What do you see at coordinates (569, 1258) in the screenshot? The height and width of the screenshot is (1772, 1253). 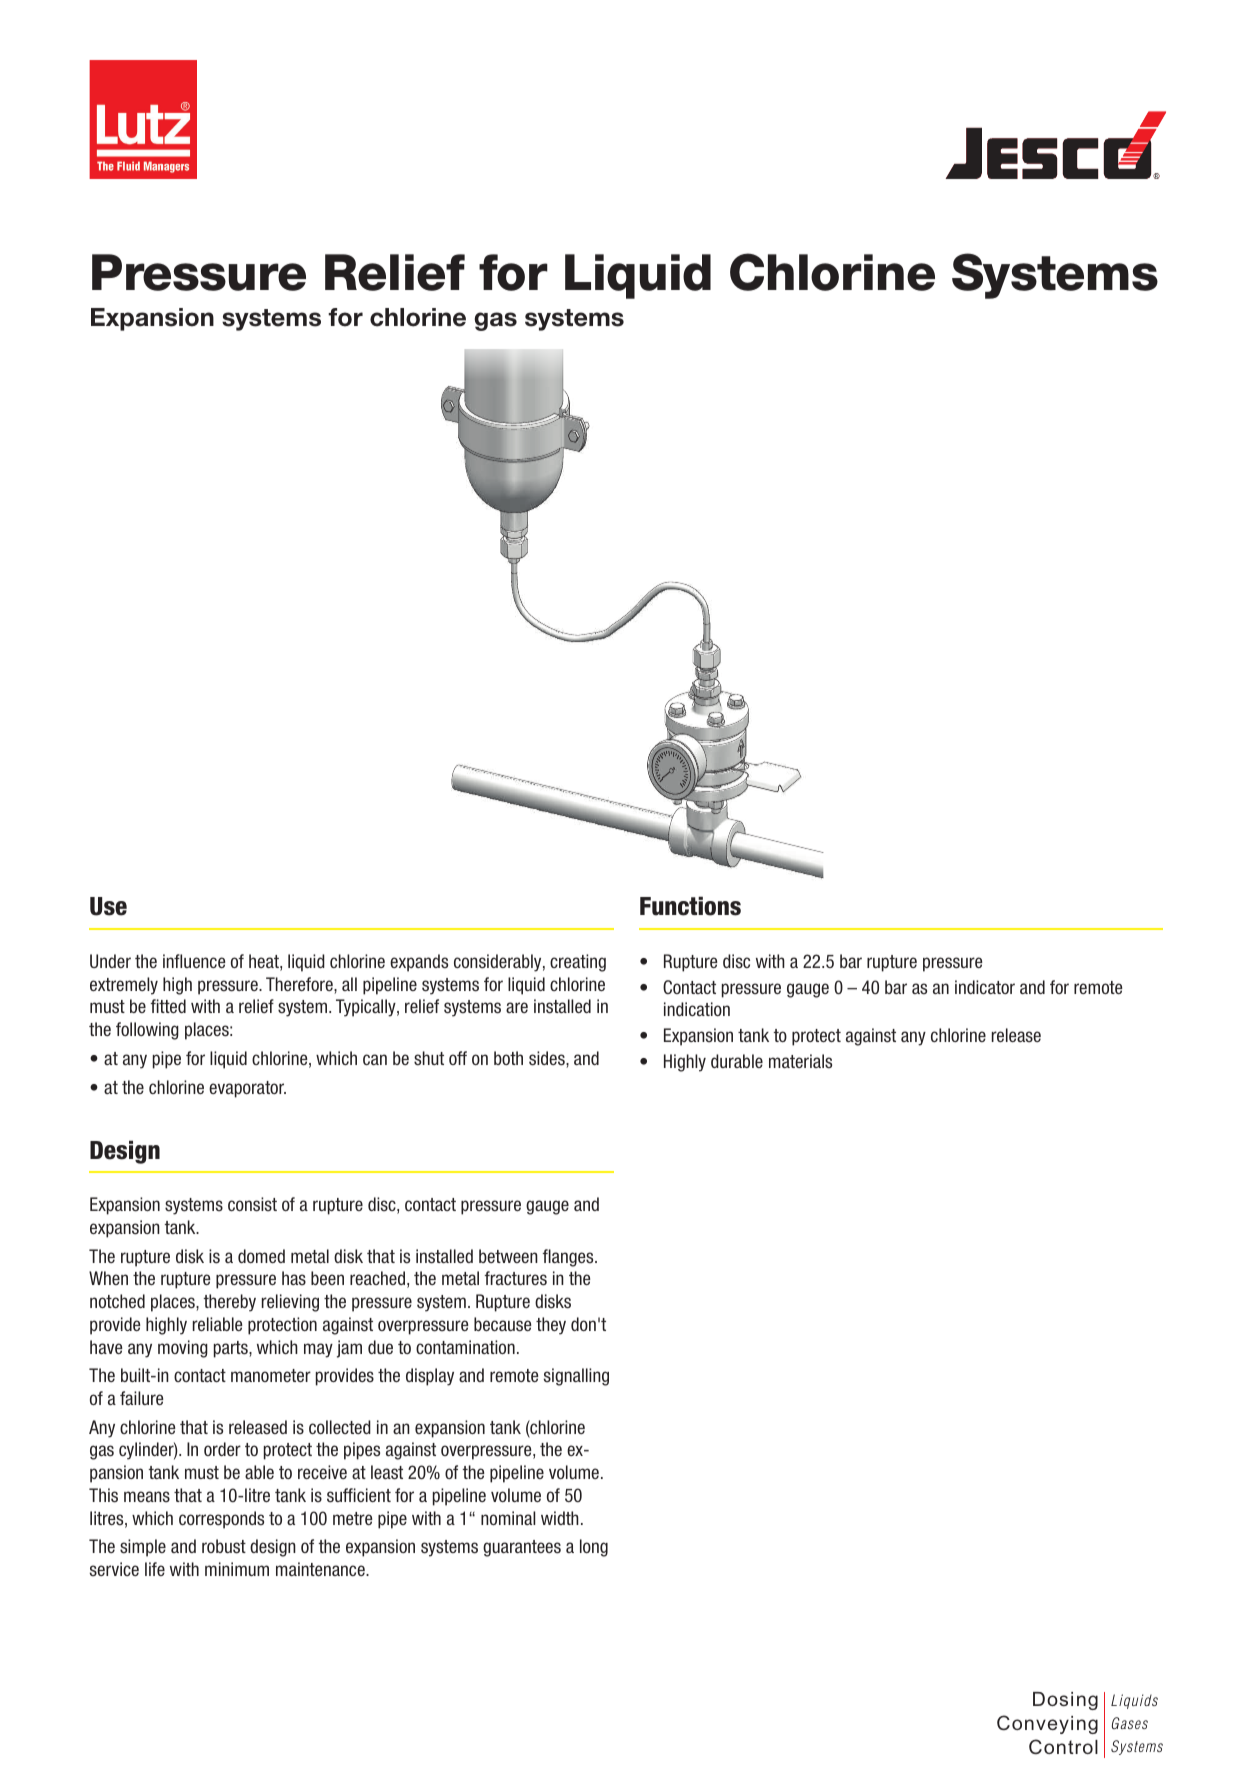 I see `flanges` at bounding box center [569, 1258].
